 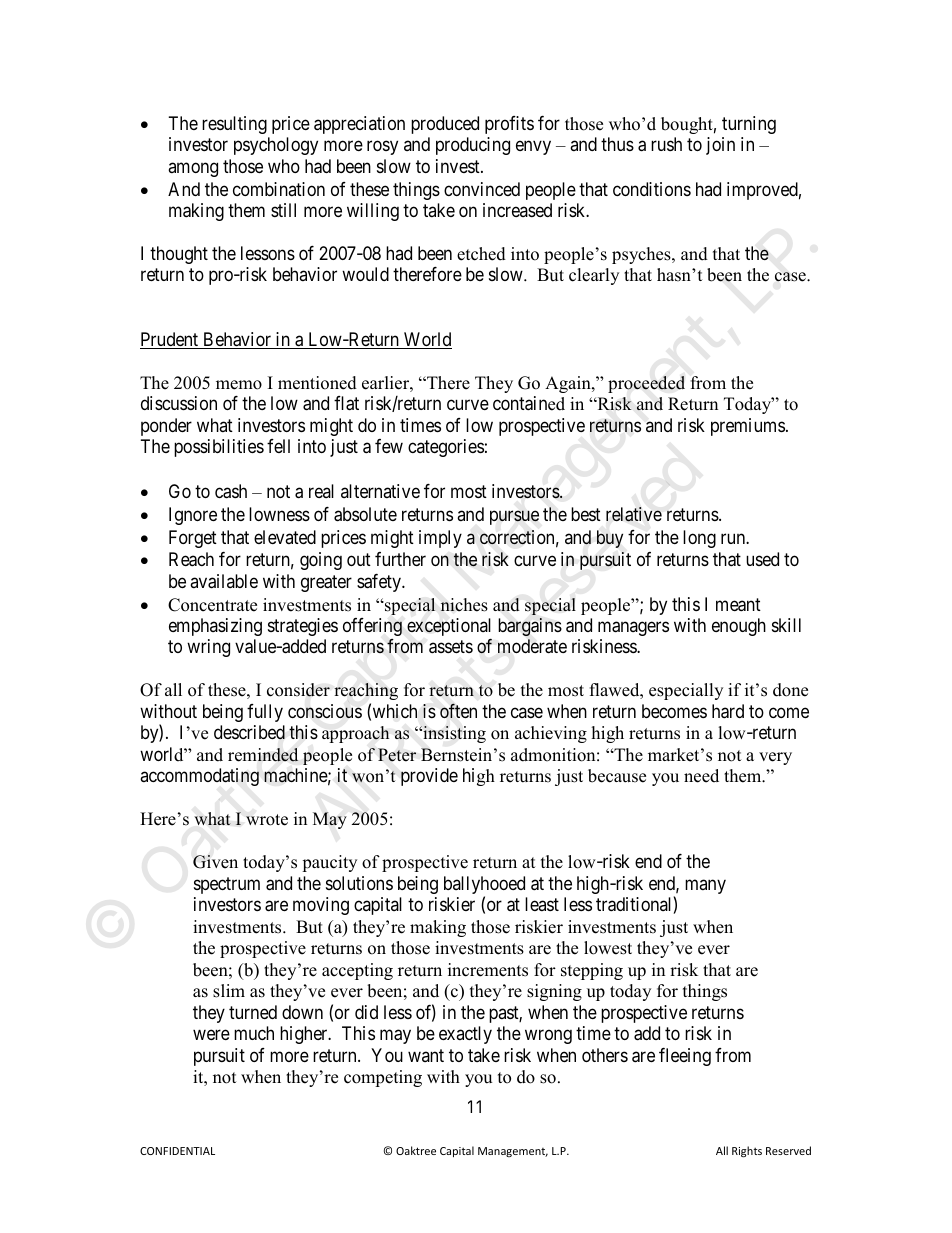 I want to click on join, so click(x=720, y=146).
